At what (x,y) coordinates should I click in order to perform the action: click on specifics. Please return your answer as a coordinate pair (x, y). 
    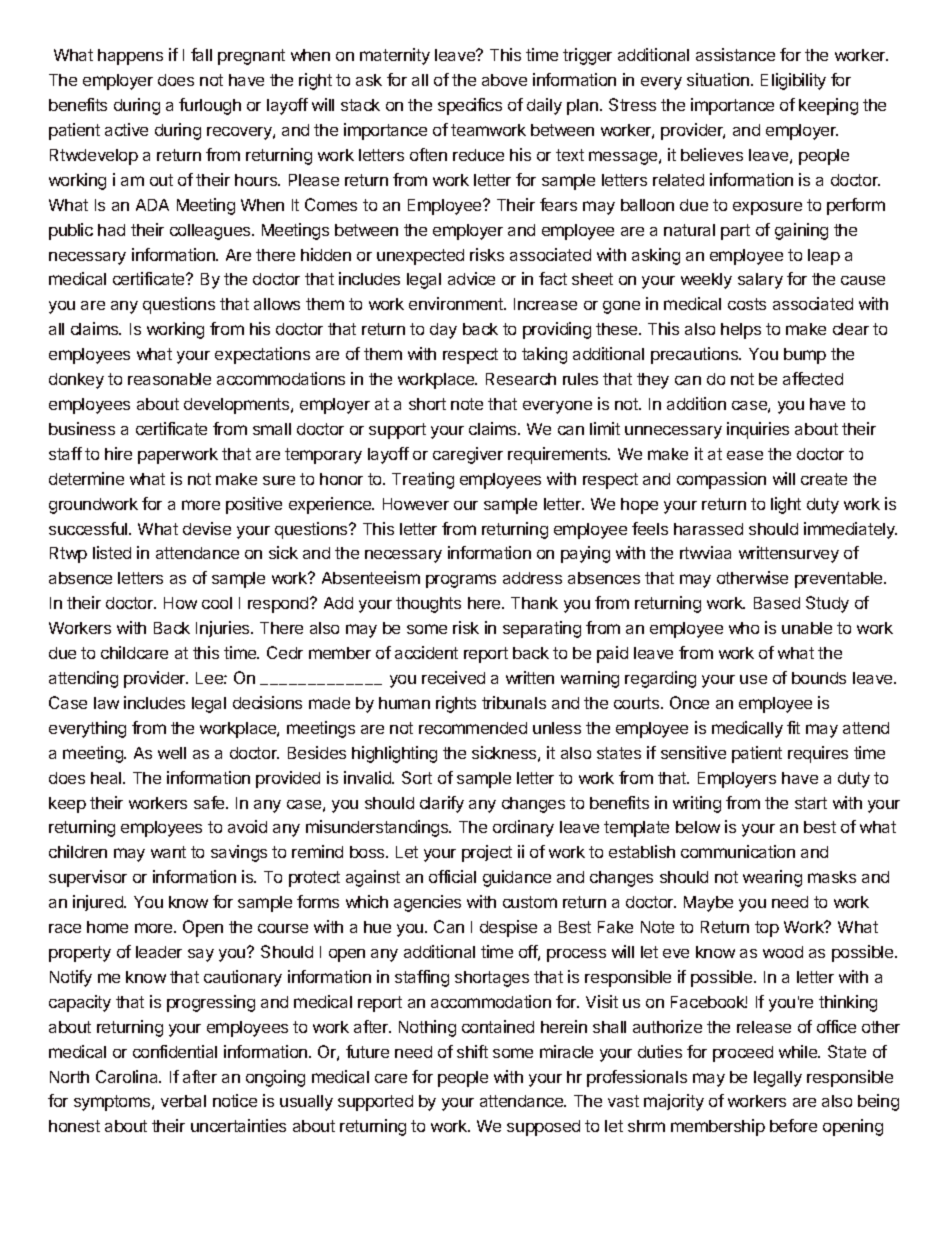
    Looking at the image, I should click on (470, 106).
